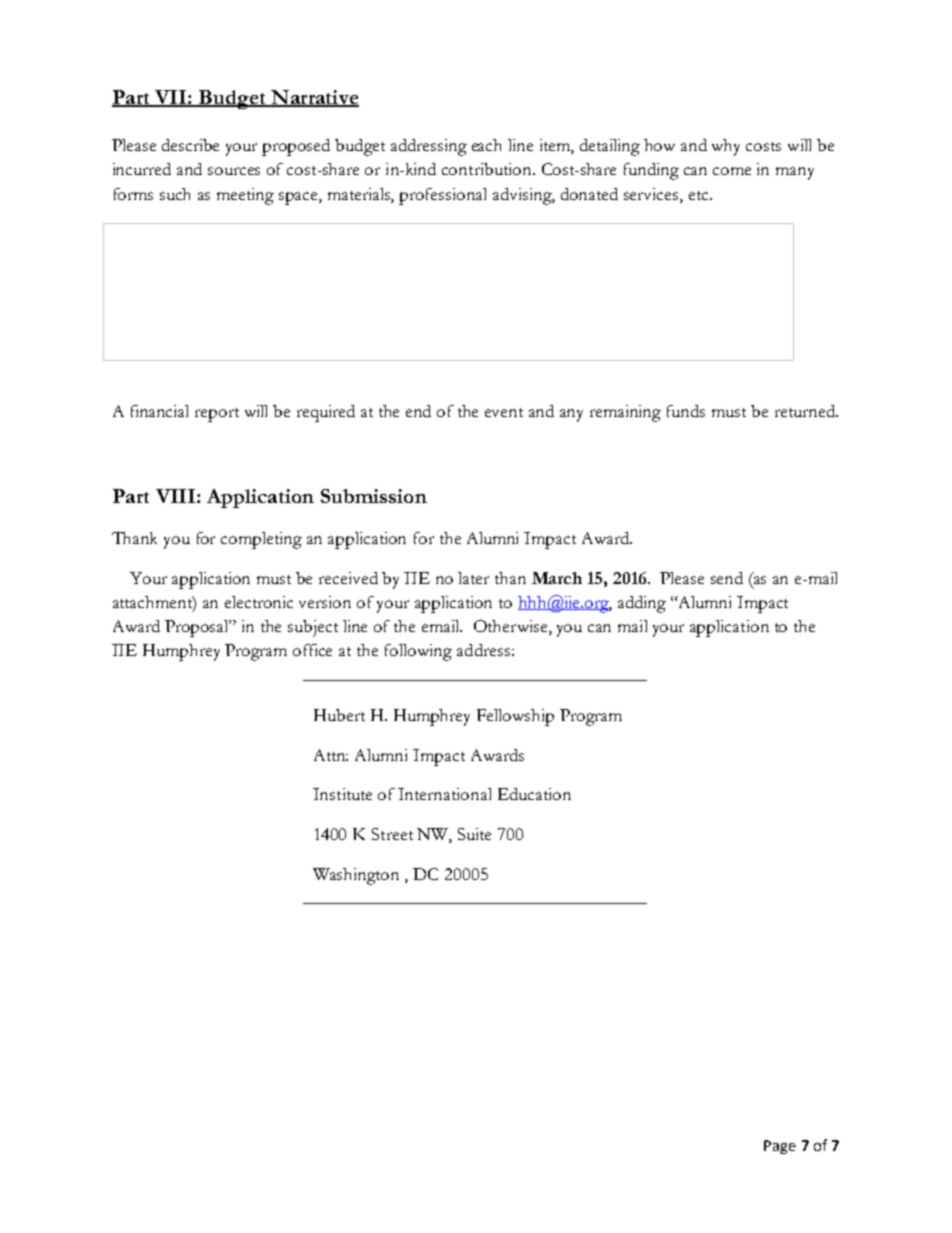 This image has width=952, height=1233. What do you see at coordinates (642, 604) in the image?
I see `adding` at bounding box center [642, 604].
